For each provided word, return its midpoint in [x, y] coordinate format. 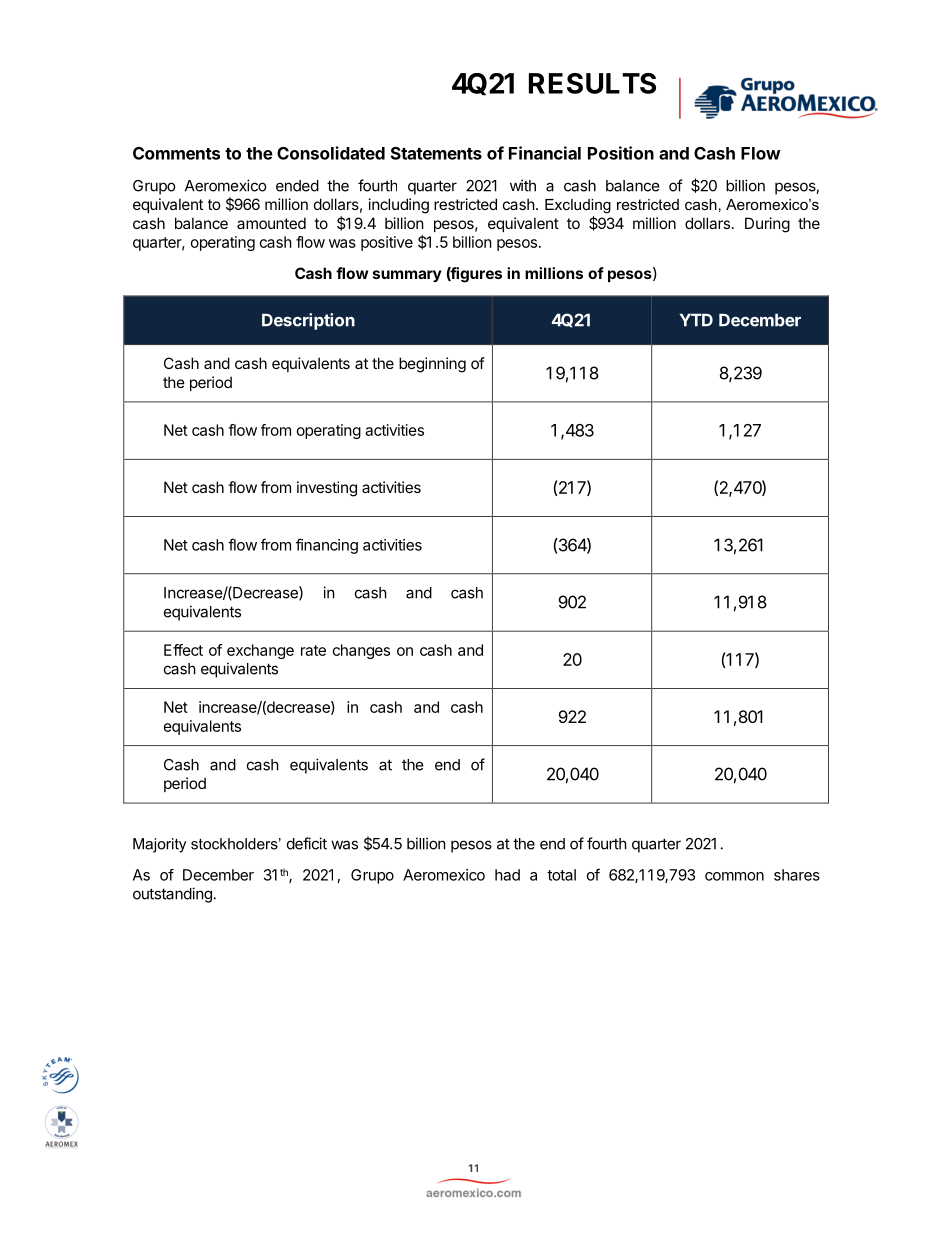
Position [621, 153]
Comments [176, 153]
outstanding [172, 895]
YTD [696, 320]
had [507, 875]
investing [327, 489]
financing [327, 546]
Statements [436, 153]
